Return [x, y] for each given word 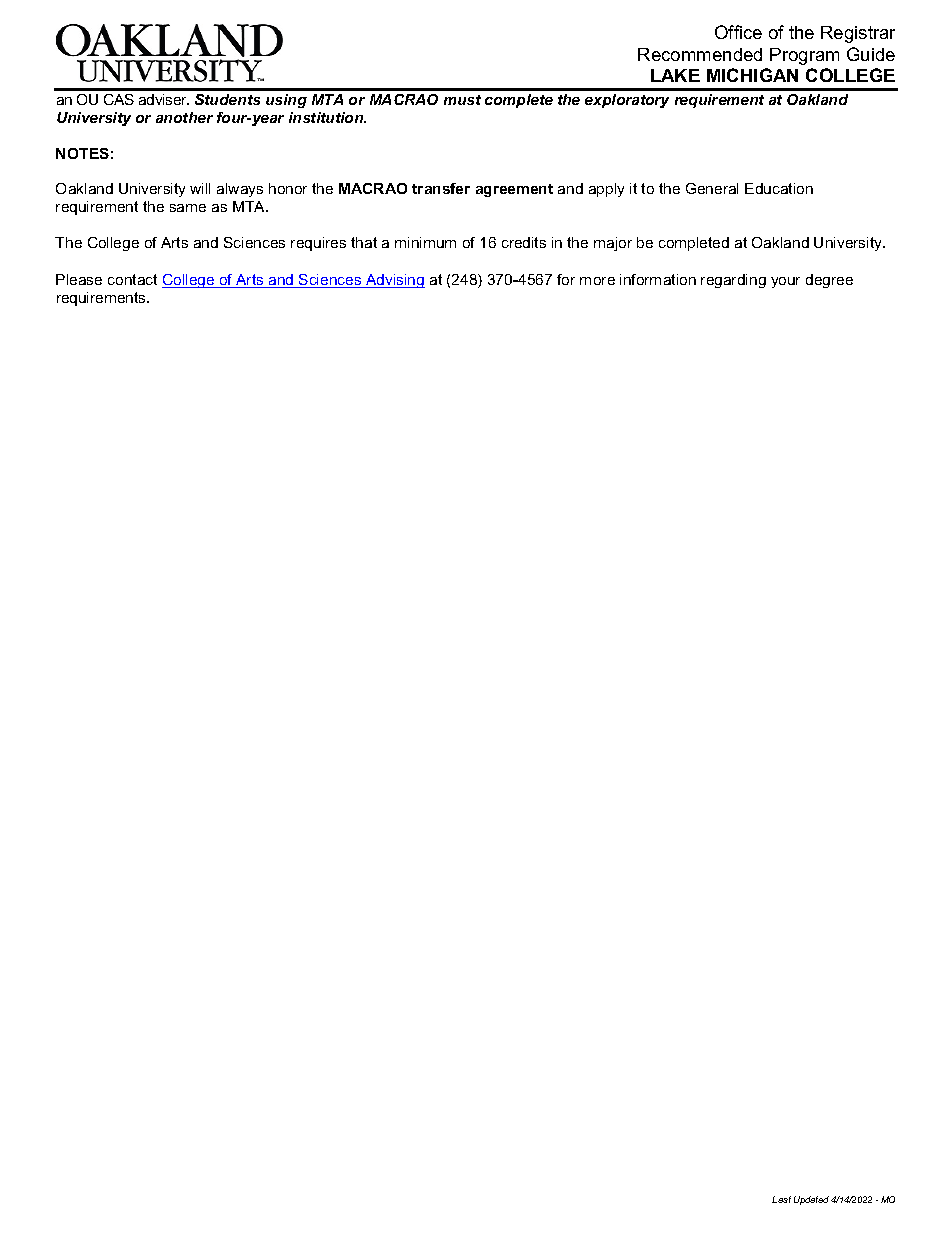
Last [781, 1199]
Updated [811, 1200]
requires [318, 244]
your [785, 282]
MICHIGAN [752, 75]
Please [79, 279]
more [597, 281]
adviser [164, 99]
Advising [394, 281]
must [462, 100]
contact [132, 279]
